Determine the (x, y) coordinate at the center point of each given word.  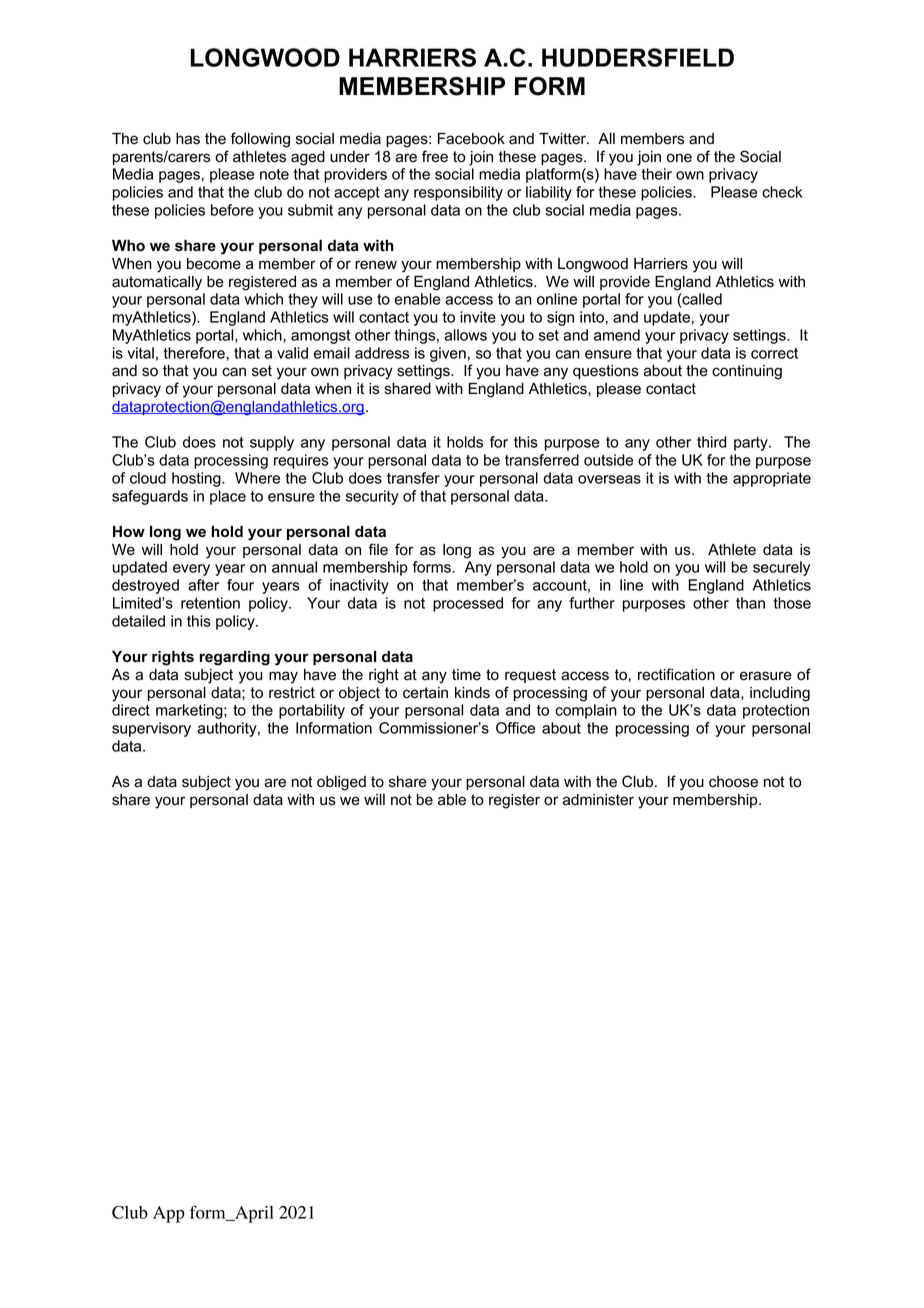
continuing (747, 372)
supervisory (151, 729)
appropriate (772, 479)
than (750, 603)
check (782, 192)
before (232, 210)
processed (468, 604)
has (188, 139)
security (372, 497)
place (228, 497)
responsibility (458, 193)
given (448, 354)
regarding (235, 658)
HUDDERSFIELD (638, 57)
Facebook (471, 139)
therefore (194, 353)
